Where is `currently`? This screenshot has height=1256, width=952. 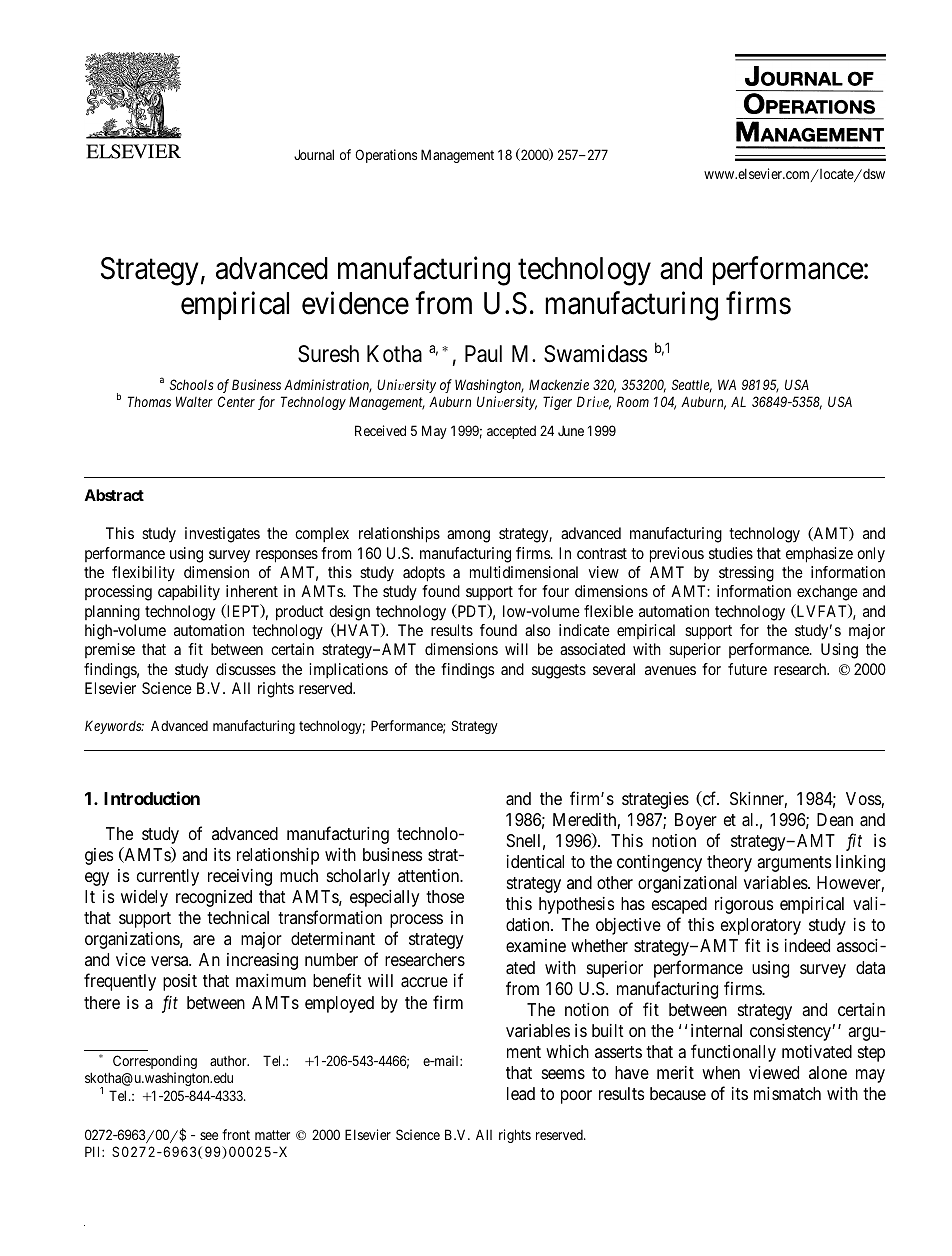 currently is located at coordinates (168, 877).
